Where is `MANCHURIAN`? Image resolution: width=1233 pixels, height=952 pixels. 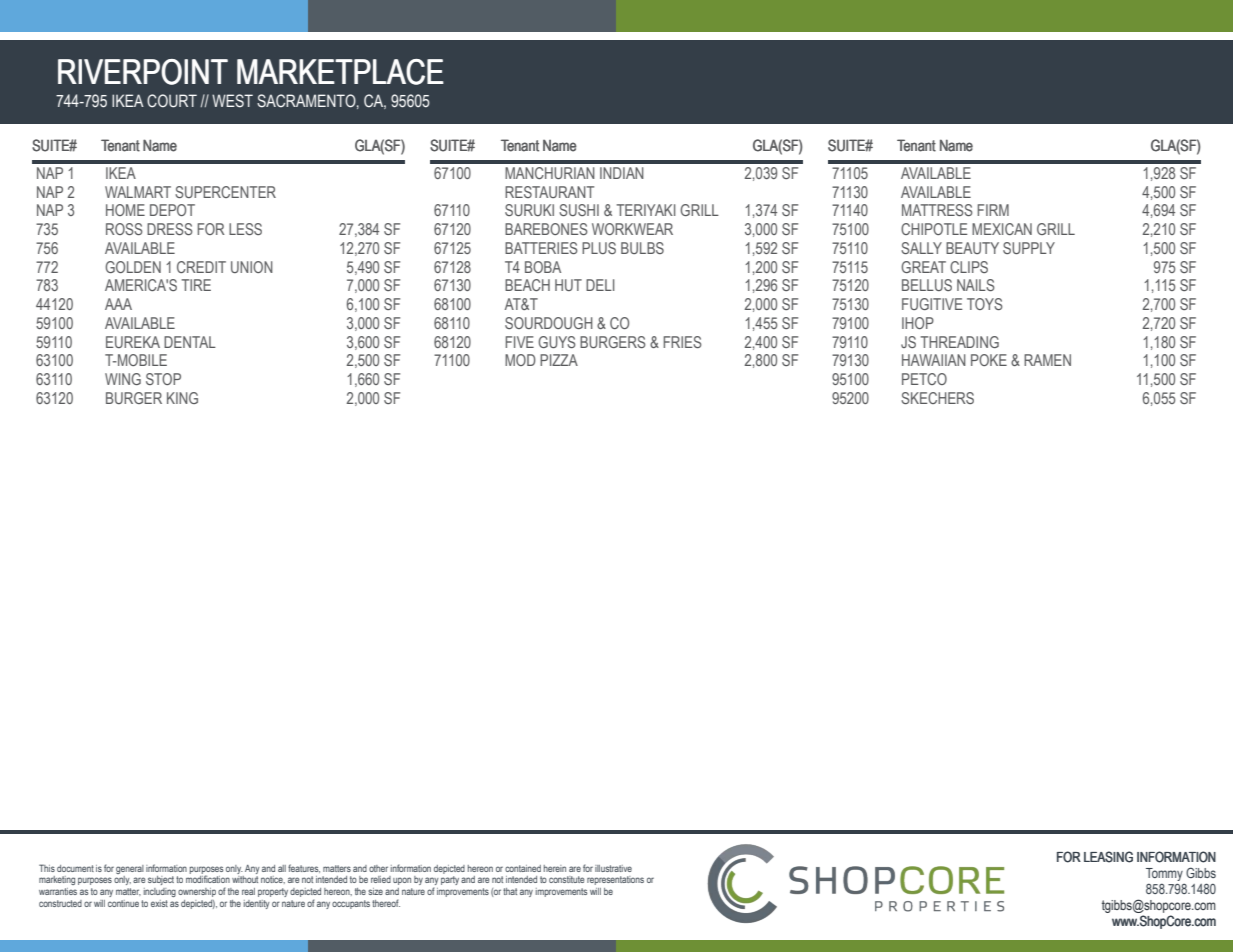
MANCHURIAN is located at coordinates (550, 173).
